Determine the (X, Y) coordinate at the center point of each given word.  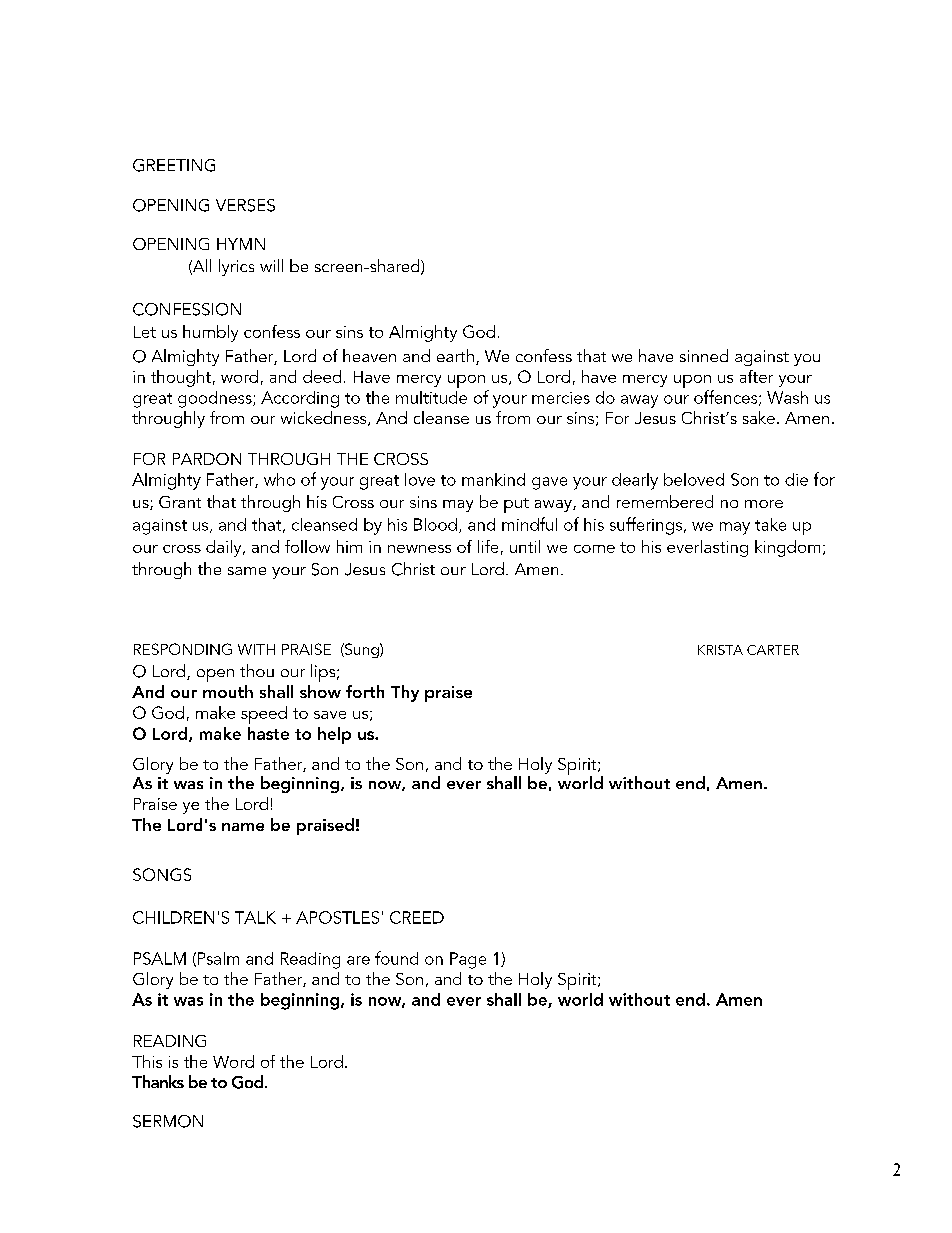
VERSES (245, 205)
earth (455, 355)
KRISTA (720, 650)
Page (468, 960)
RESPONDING (183, 649)
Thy (405, 693)
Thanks (158, 1081)
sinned (704, 355)
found (396, 958)
